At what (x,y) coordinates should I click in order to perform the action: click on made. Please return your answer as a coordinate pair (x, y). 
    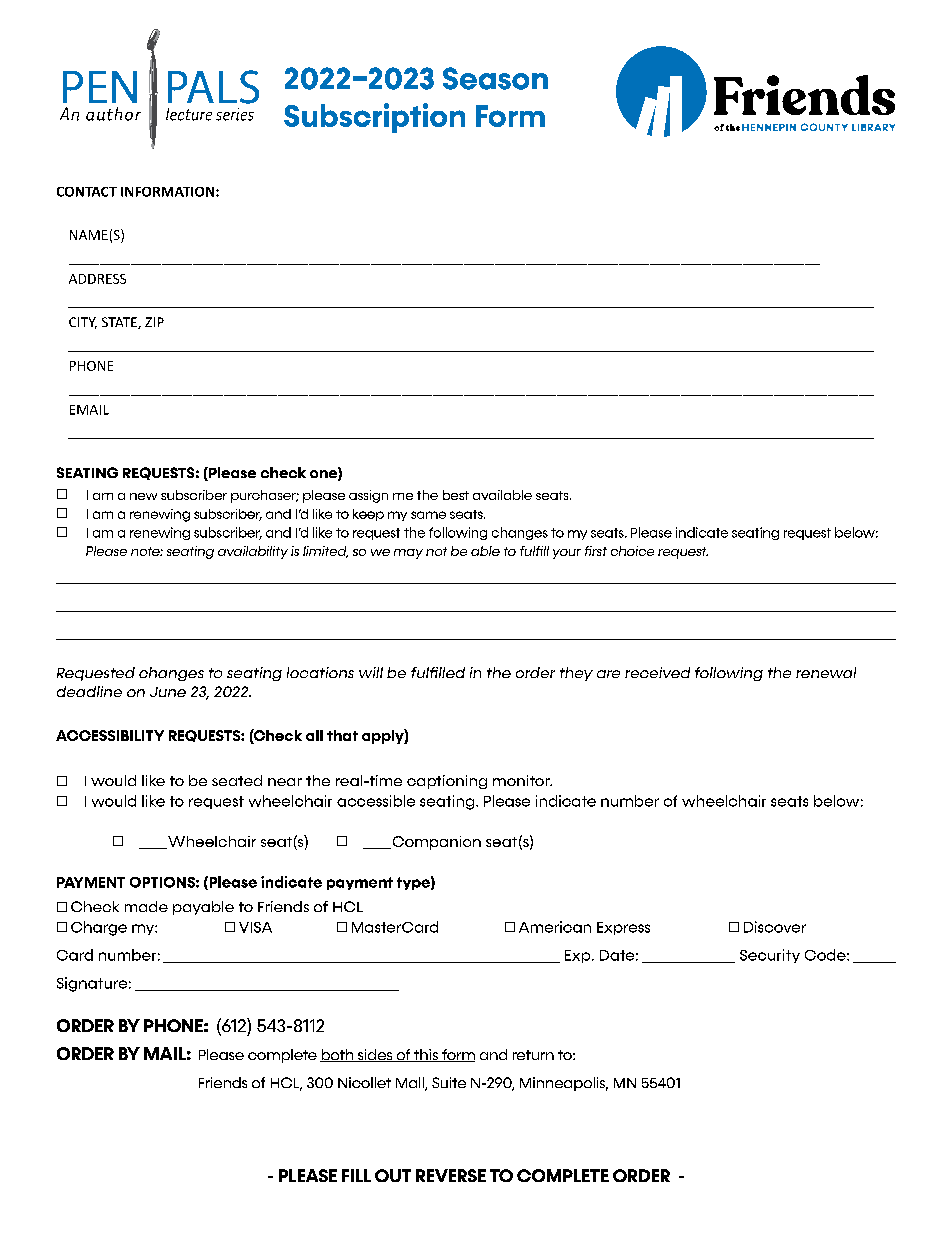
    Looking at the image, I should click on (146, 906).
